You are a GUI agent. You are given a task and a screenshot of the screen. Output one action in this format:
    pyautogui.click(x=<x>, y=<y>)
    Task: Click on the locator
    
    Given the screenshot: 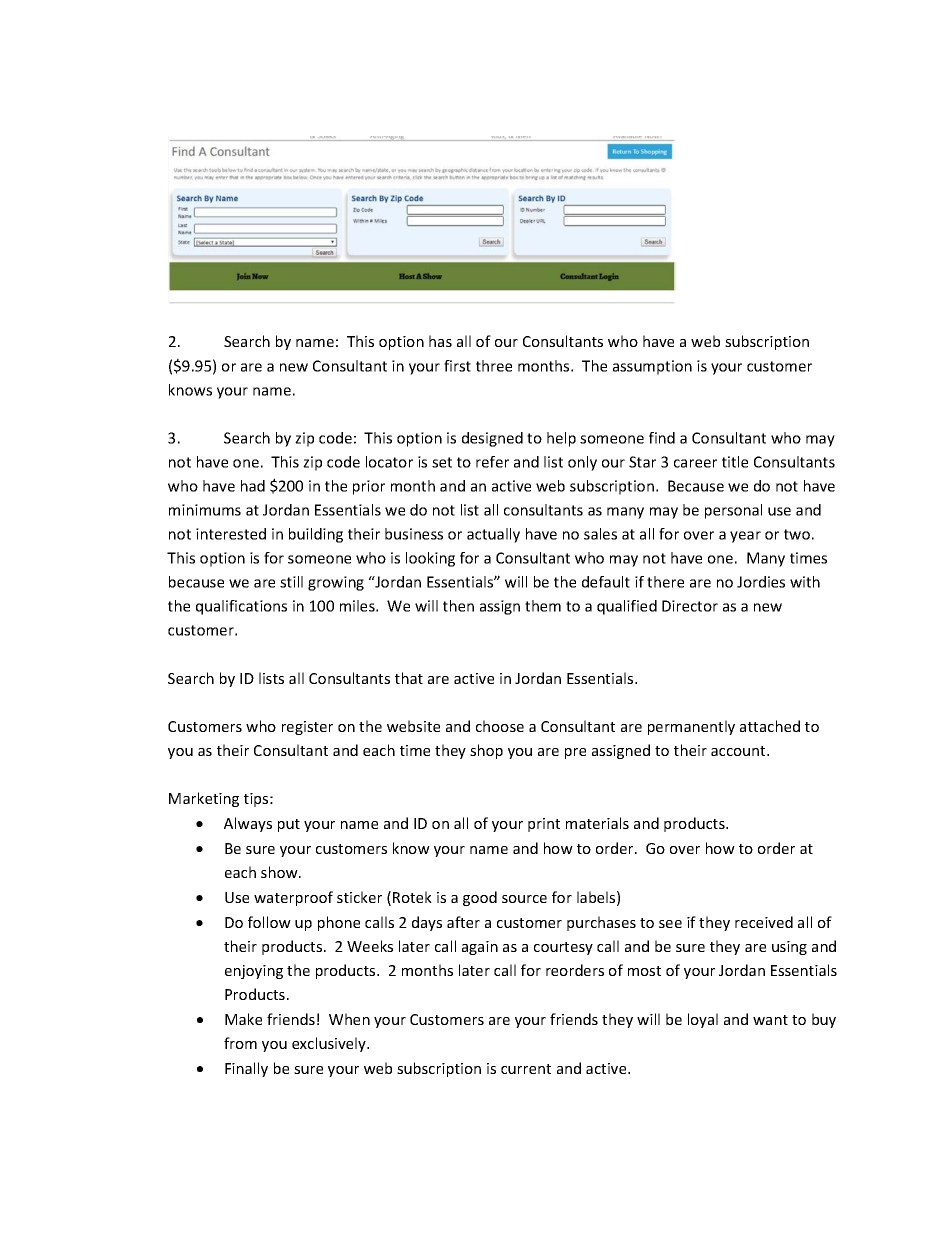 What is the action you would take?
    pyautogui.click(x=389, y=462)
